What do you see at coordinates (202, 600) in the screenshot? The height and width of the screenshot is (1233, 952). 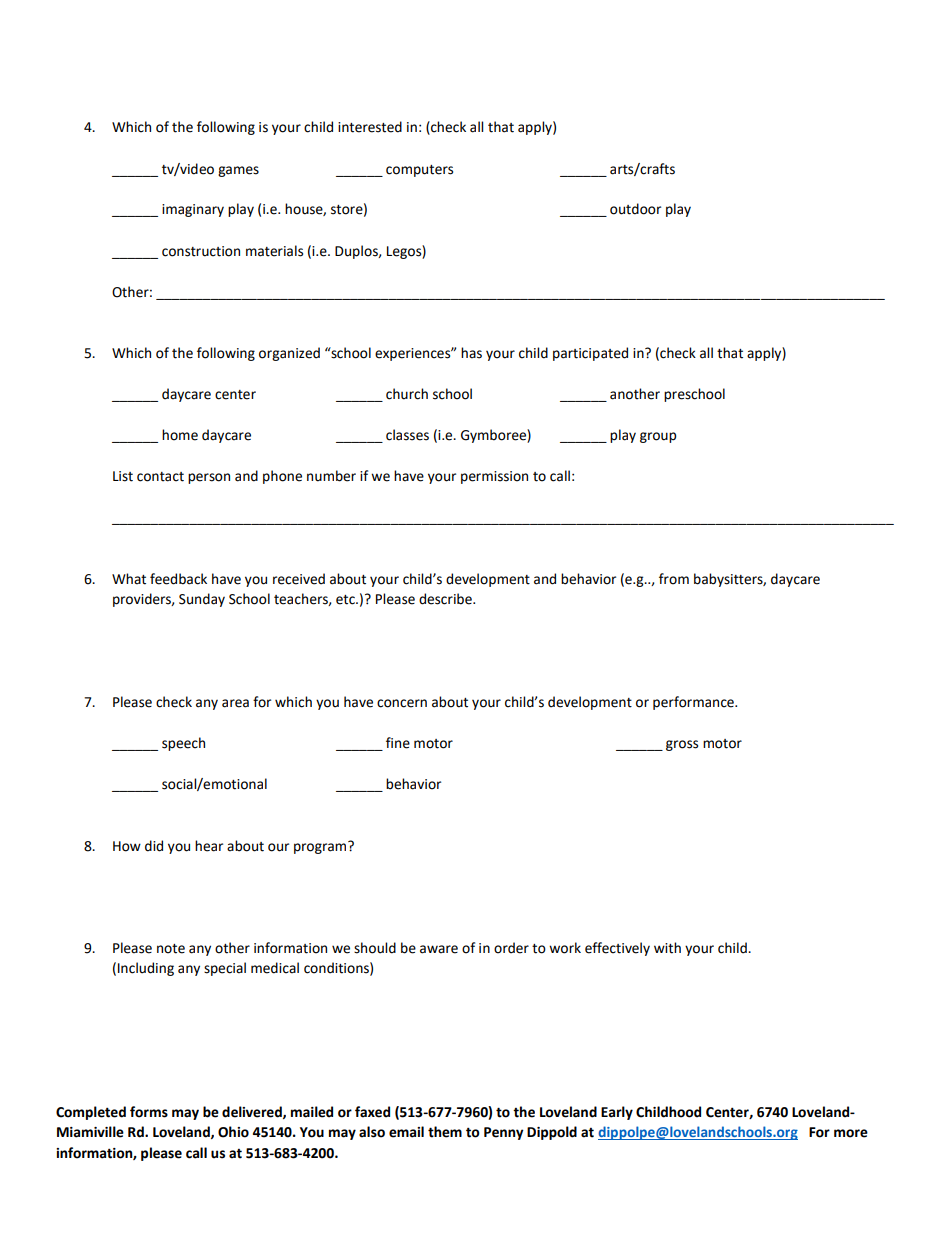 I see `Sunday` at bounding box center [202, 600].
